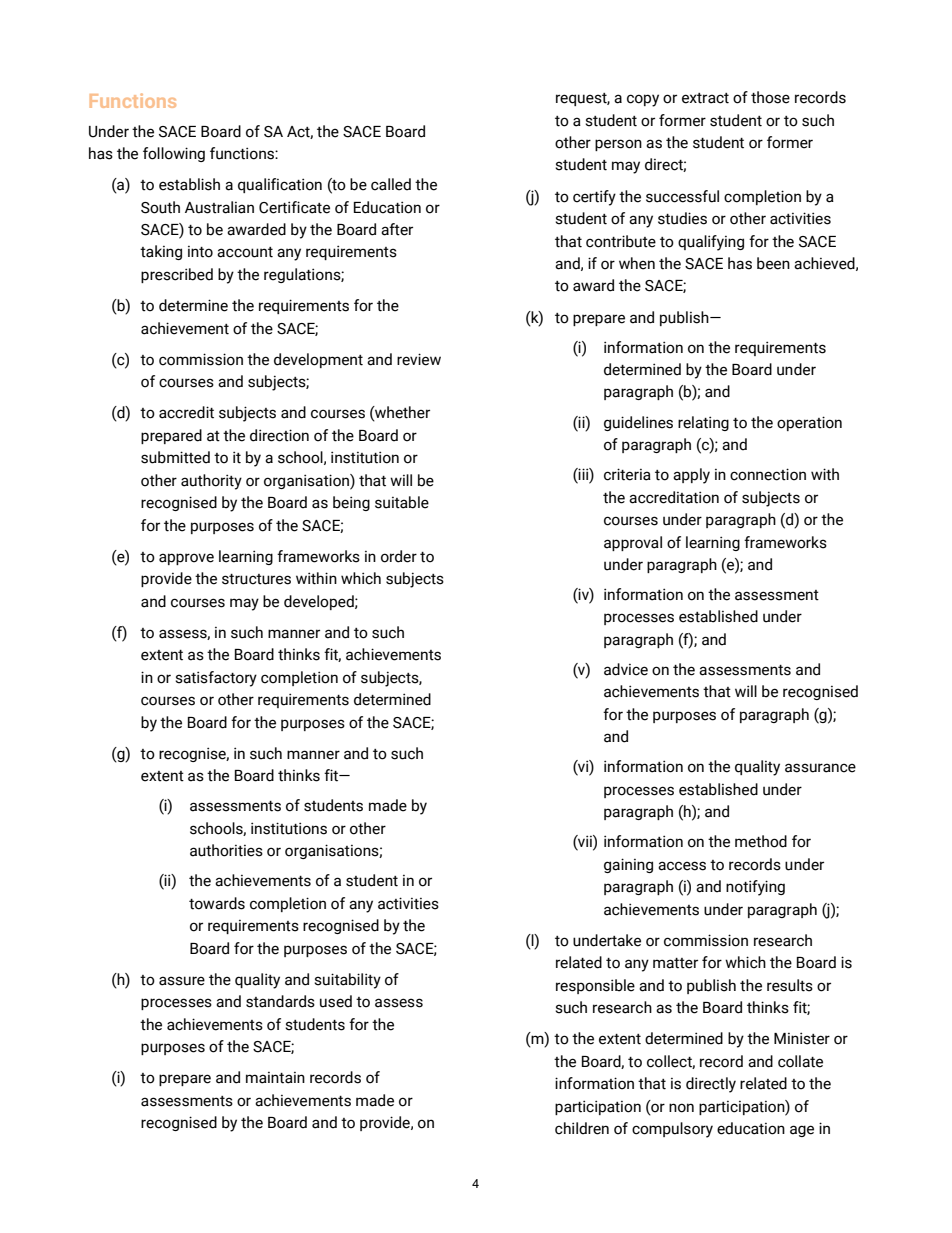 This screenshot has width=952, height=1233. Describe the element at coordinates (275, 1078) in the screenshot. I see `maintain` at that location.
